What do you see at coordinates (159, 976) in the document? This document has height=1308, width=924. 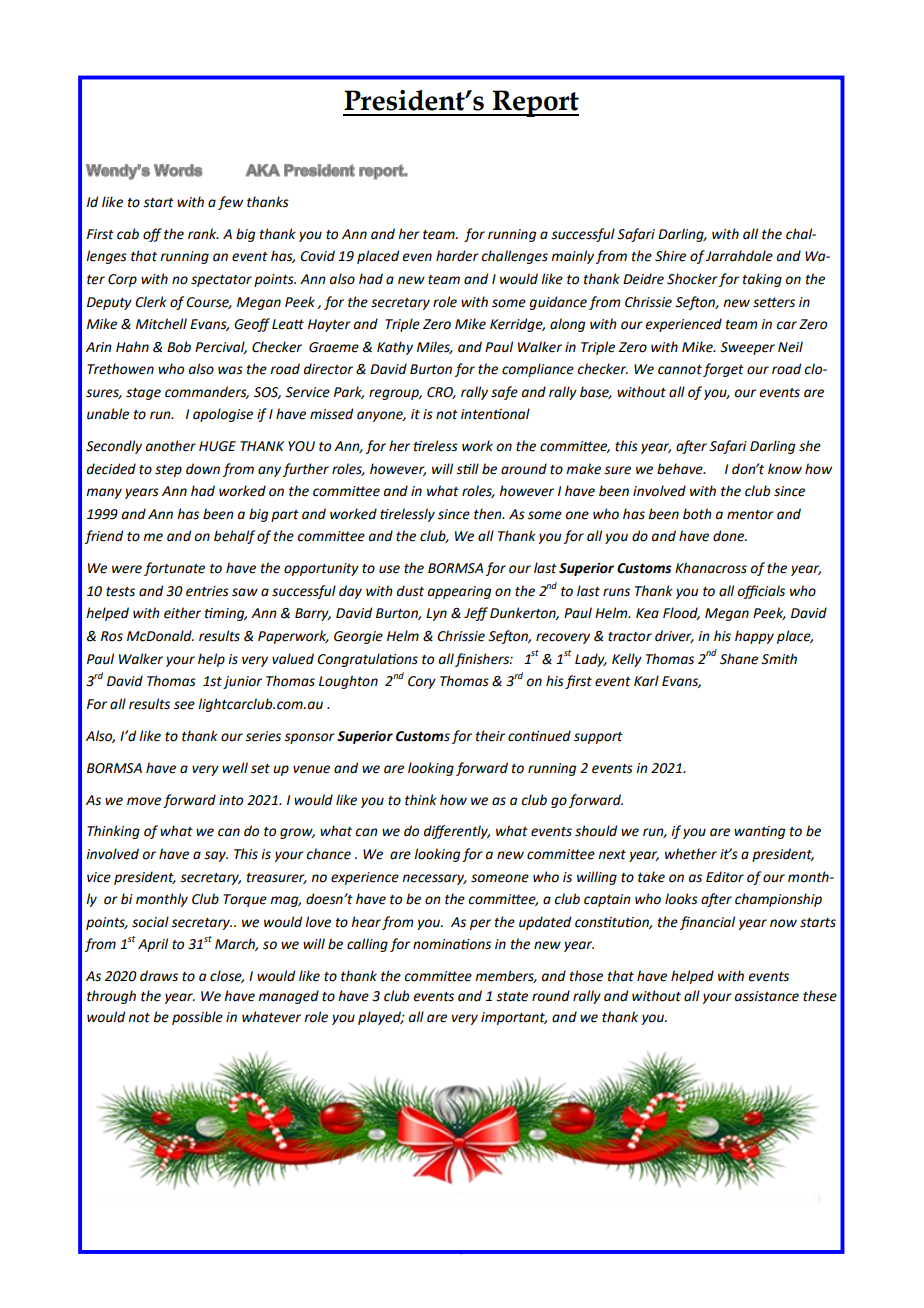 I see `draws` at bounding box center [159, 976].
